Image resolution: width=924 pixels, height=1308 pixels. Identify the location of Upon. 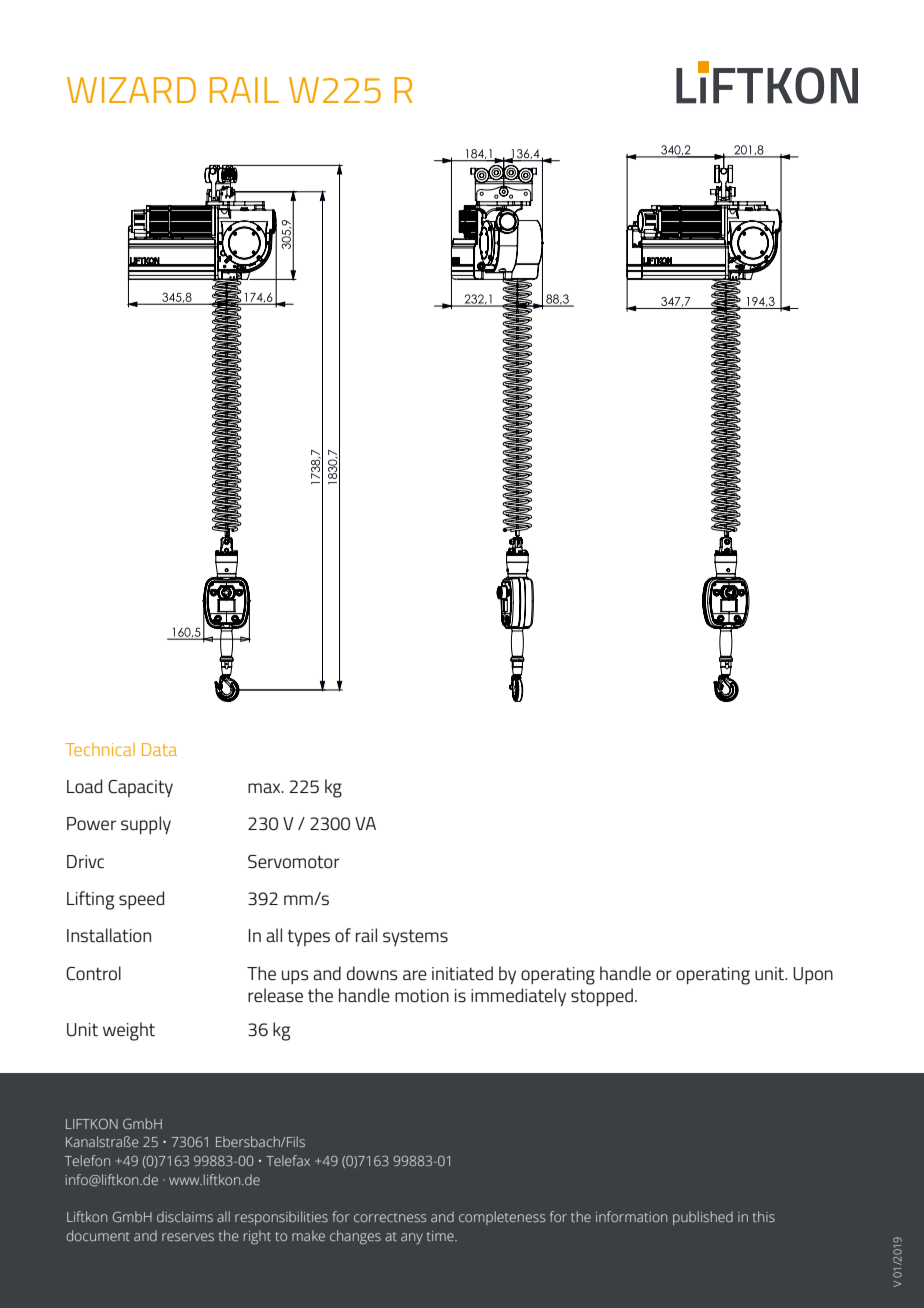
(813, 975).
